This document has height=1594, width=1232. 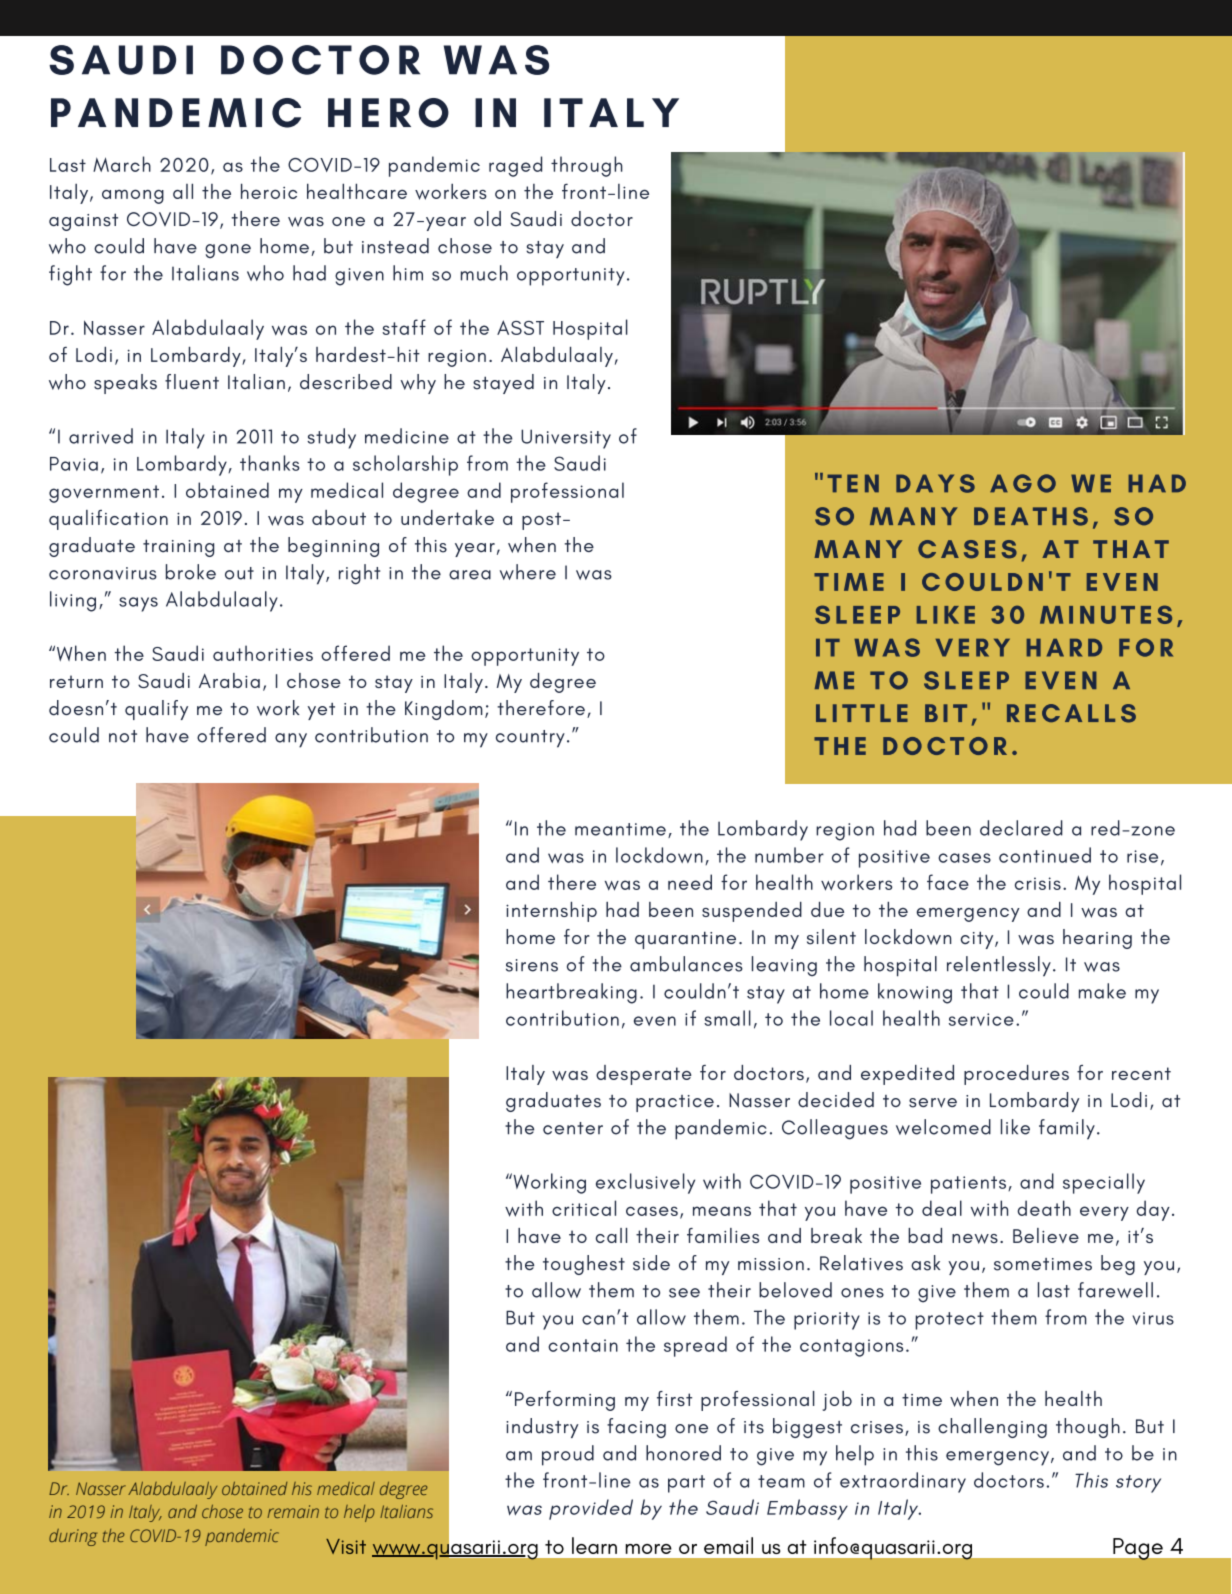 What do you see at coordinates (532, 965) in the document?
I see `sirens` at bounding box center [532, 965].
